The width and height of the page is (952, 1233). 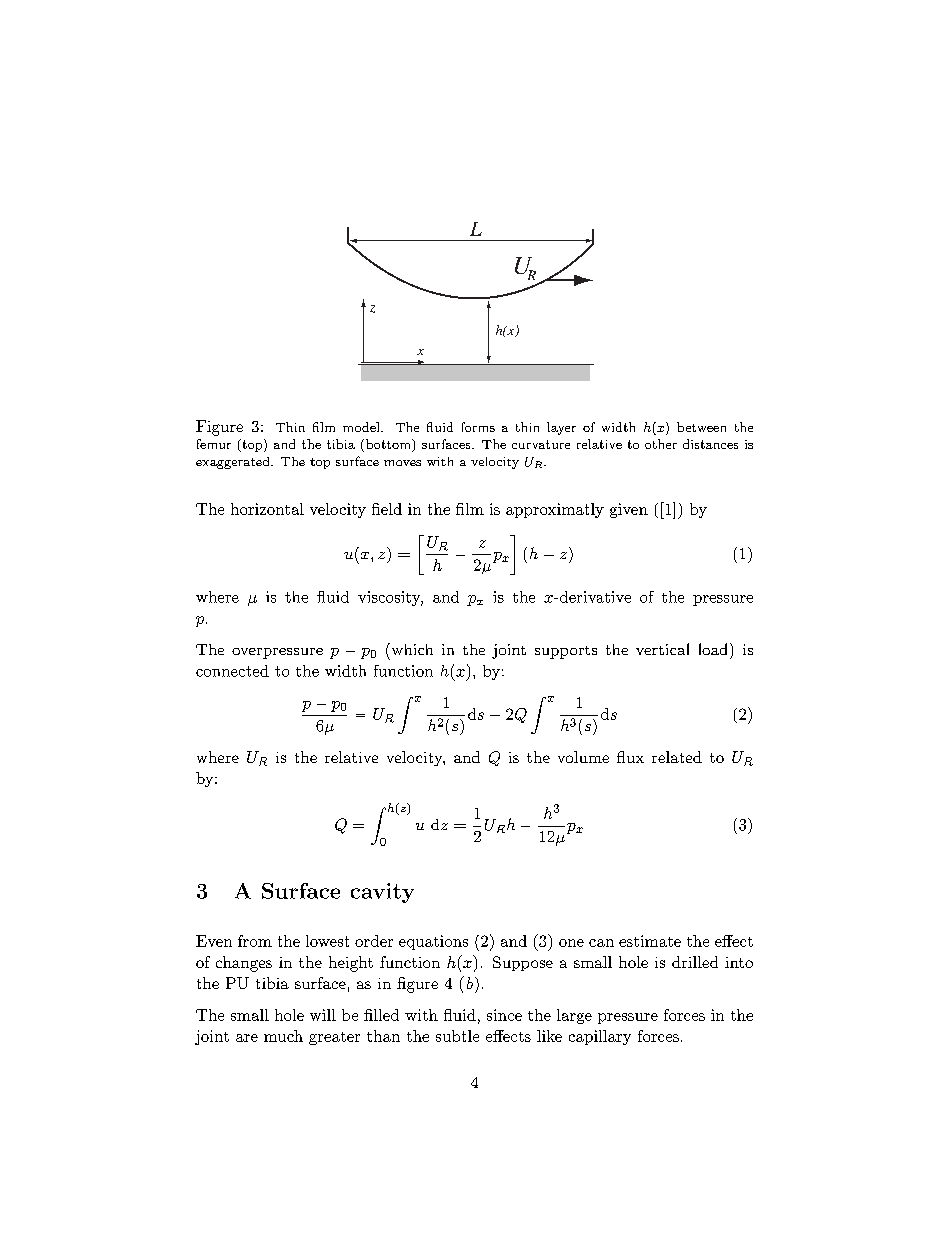 What do you see at coordinates (504, 1015) in the page?
I see `since` at bounding box center [504, 1015].
